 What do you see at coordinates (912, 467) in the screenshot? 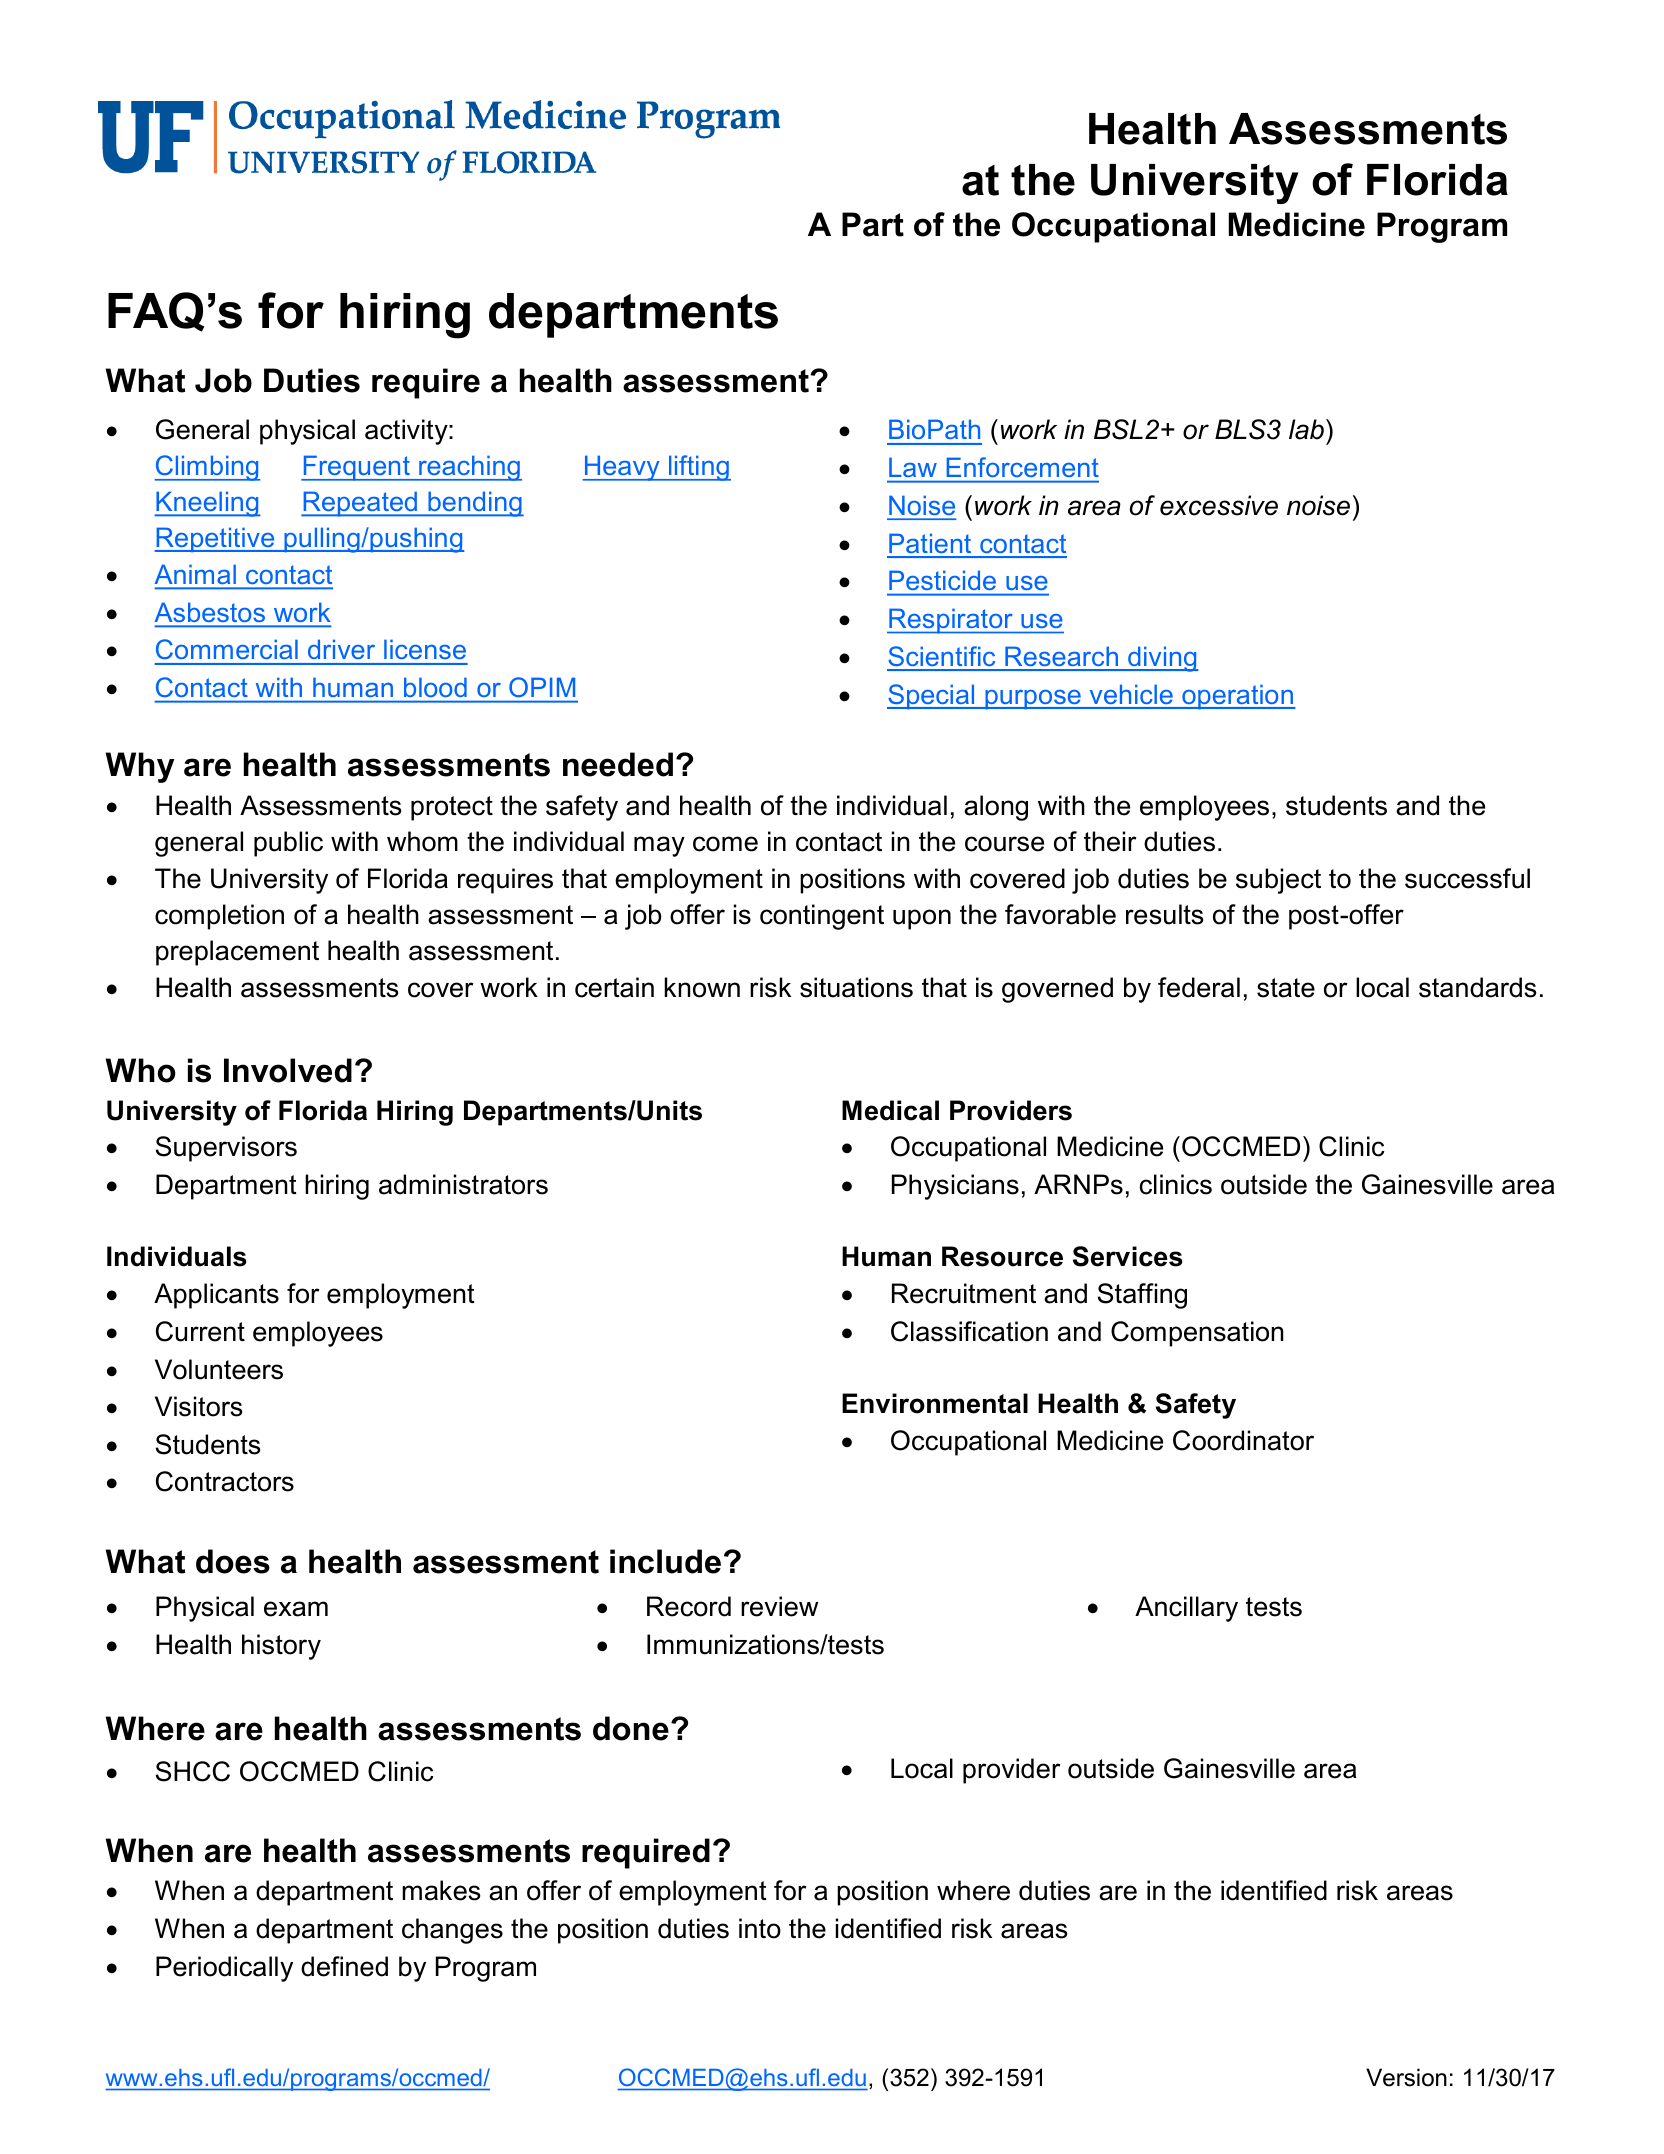
I see `Law` at bounding box center [912, 467].
